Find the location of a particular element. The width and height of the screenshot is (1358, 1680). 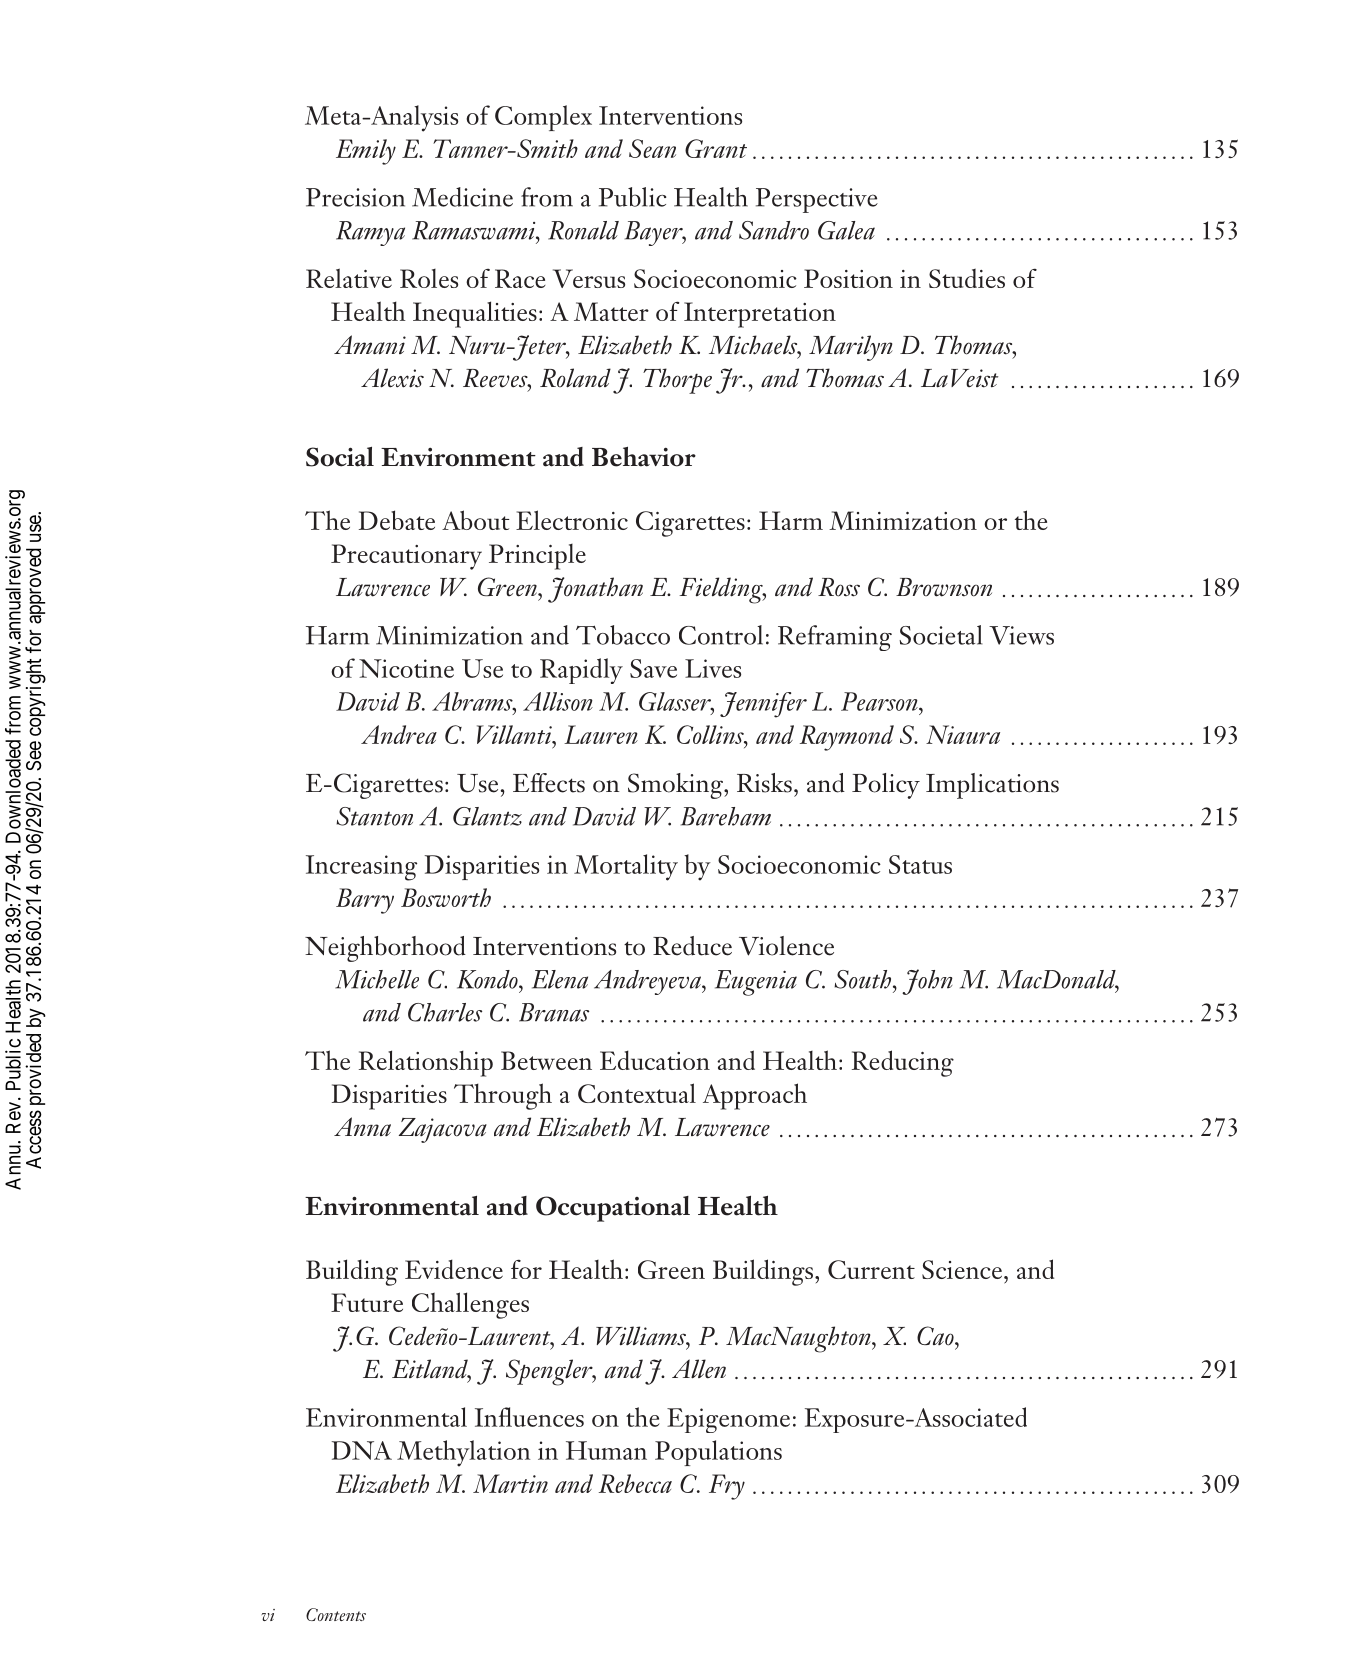

Nicotine is located at coordinates (406, 668).
